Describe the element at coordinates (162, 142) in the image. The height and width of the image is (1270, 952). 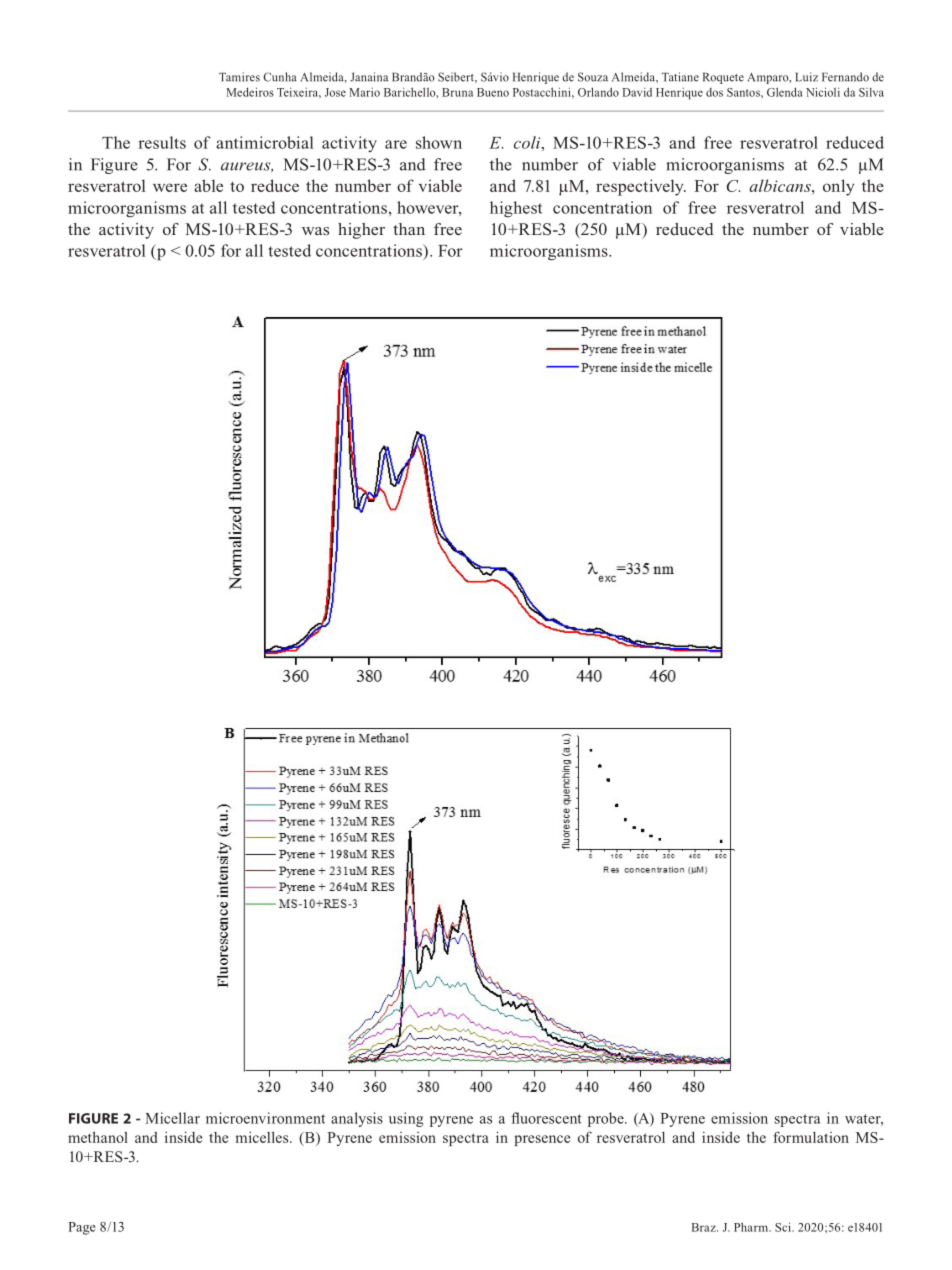
I see `results` at that location.
